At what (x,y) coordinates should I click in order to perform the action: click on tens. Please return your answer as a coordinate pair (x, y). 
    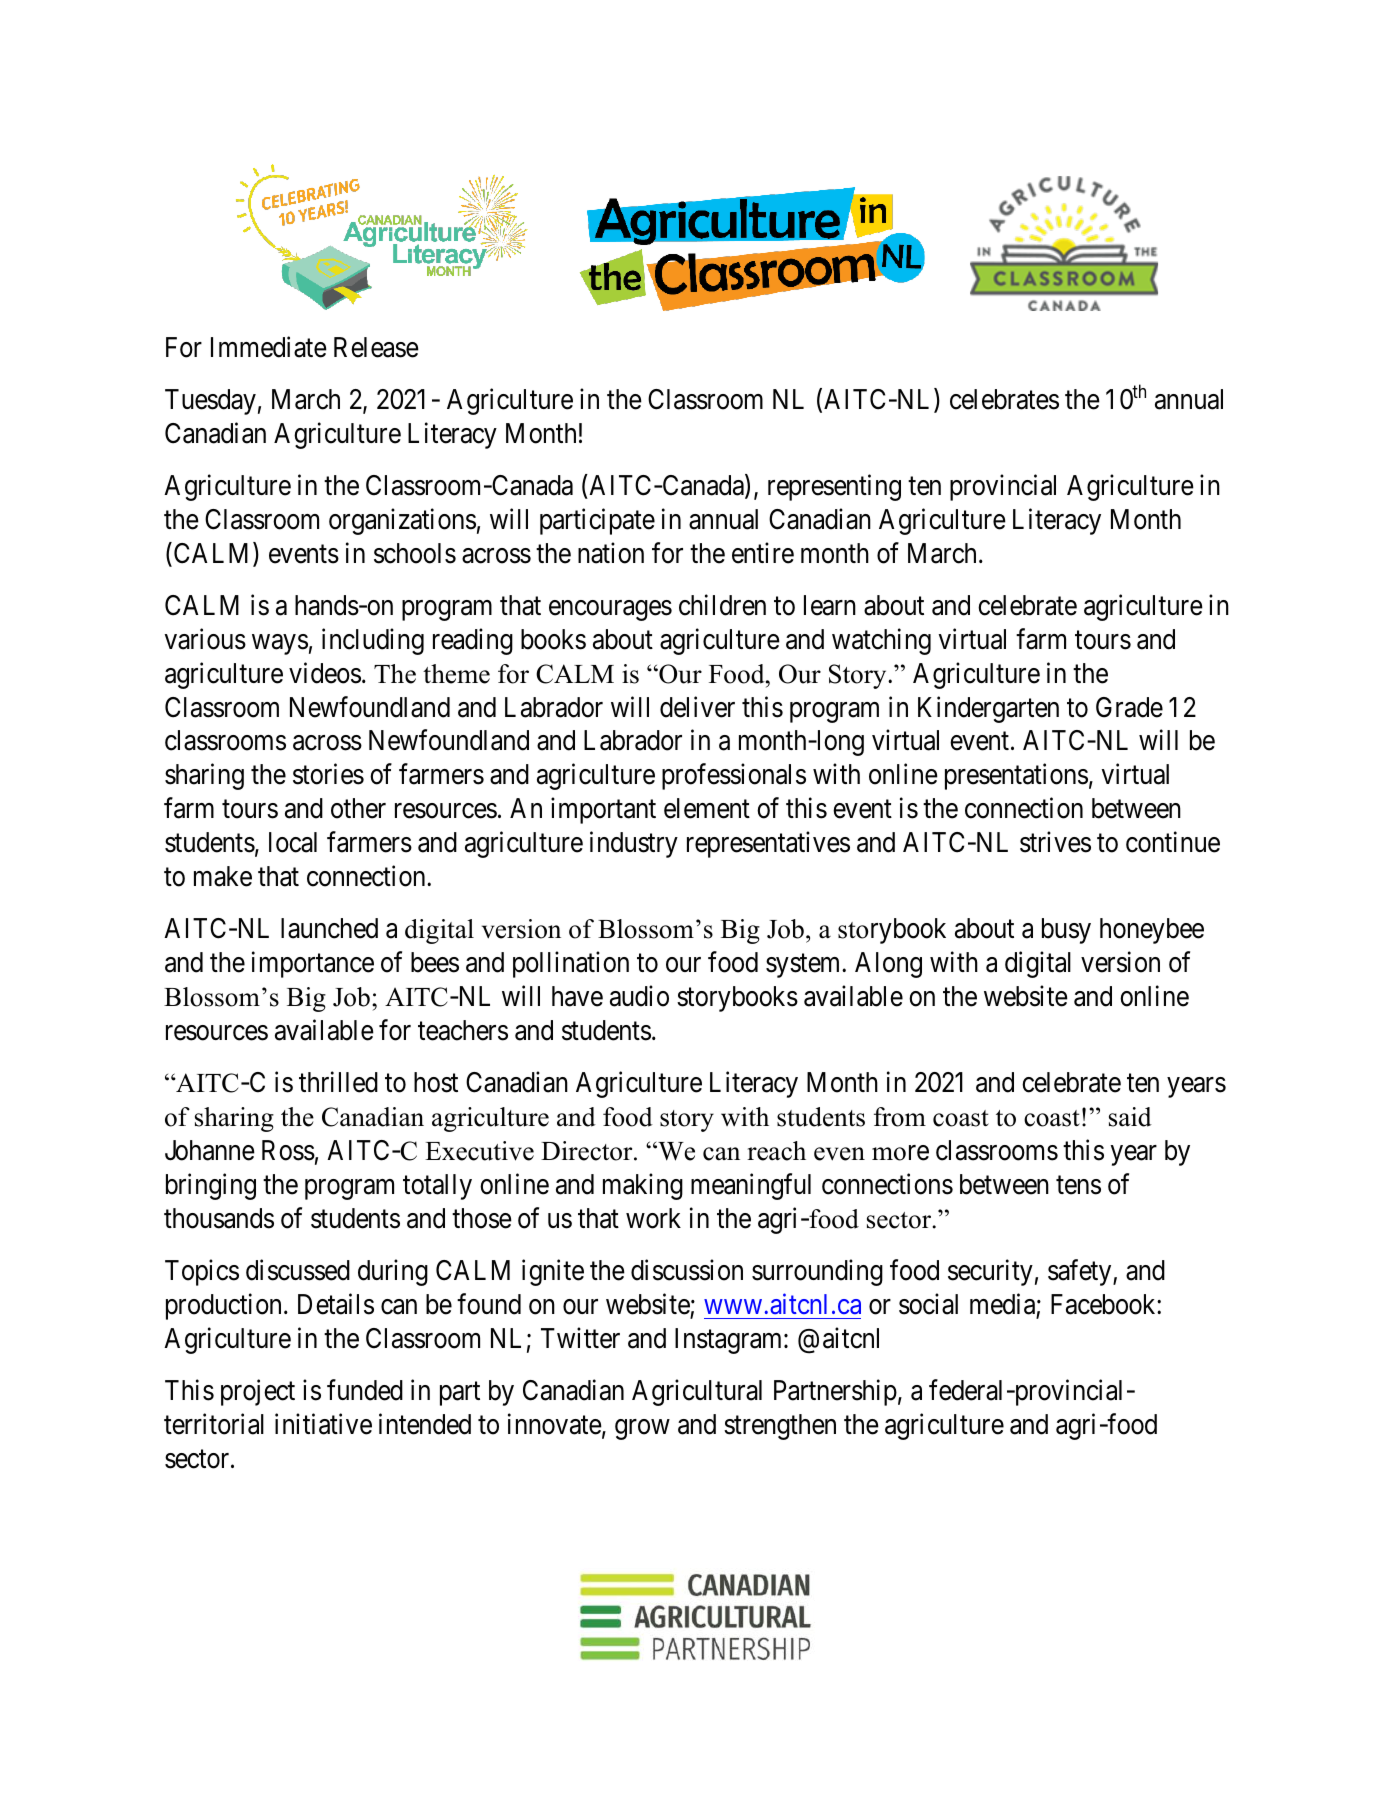
    Looking at the image, I should click on (1078, 1185).
